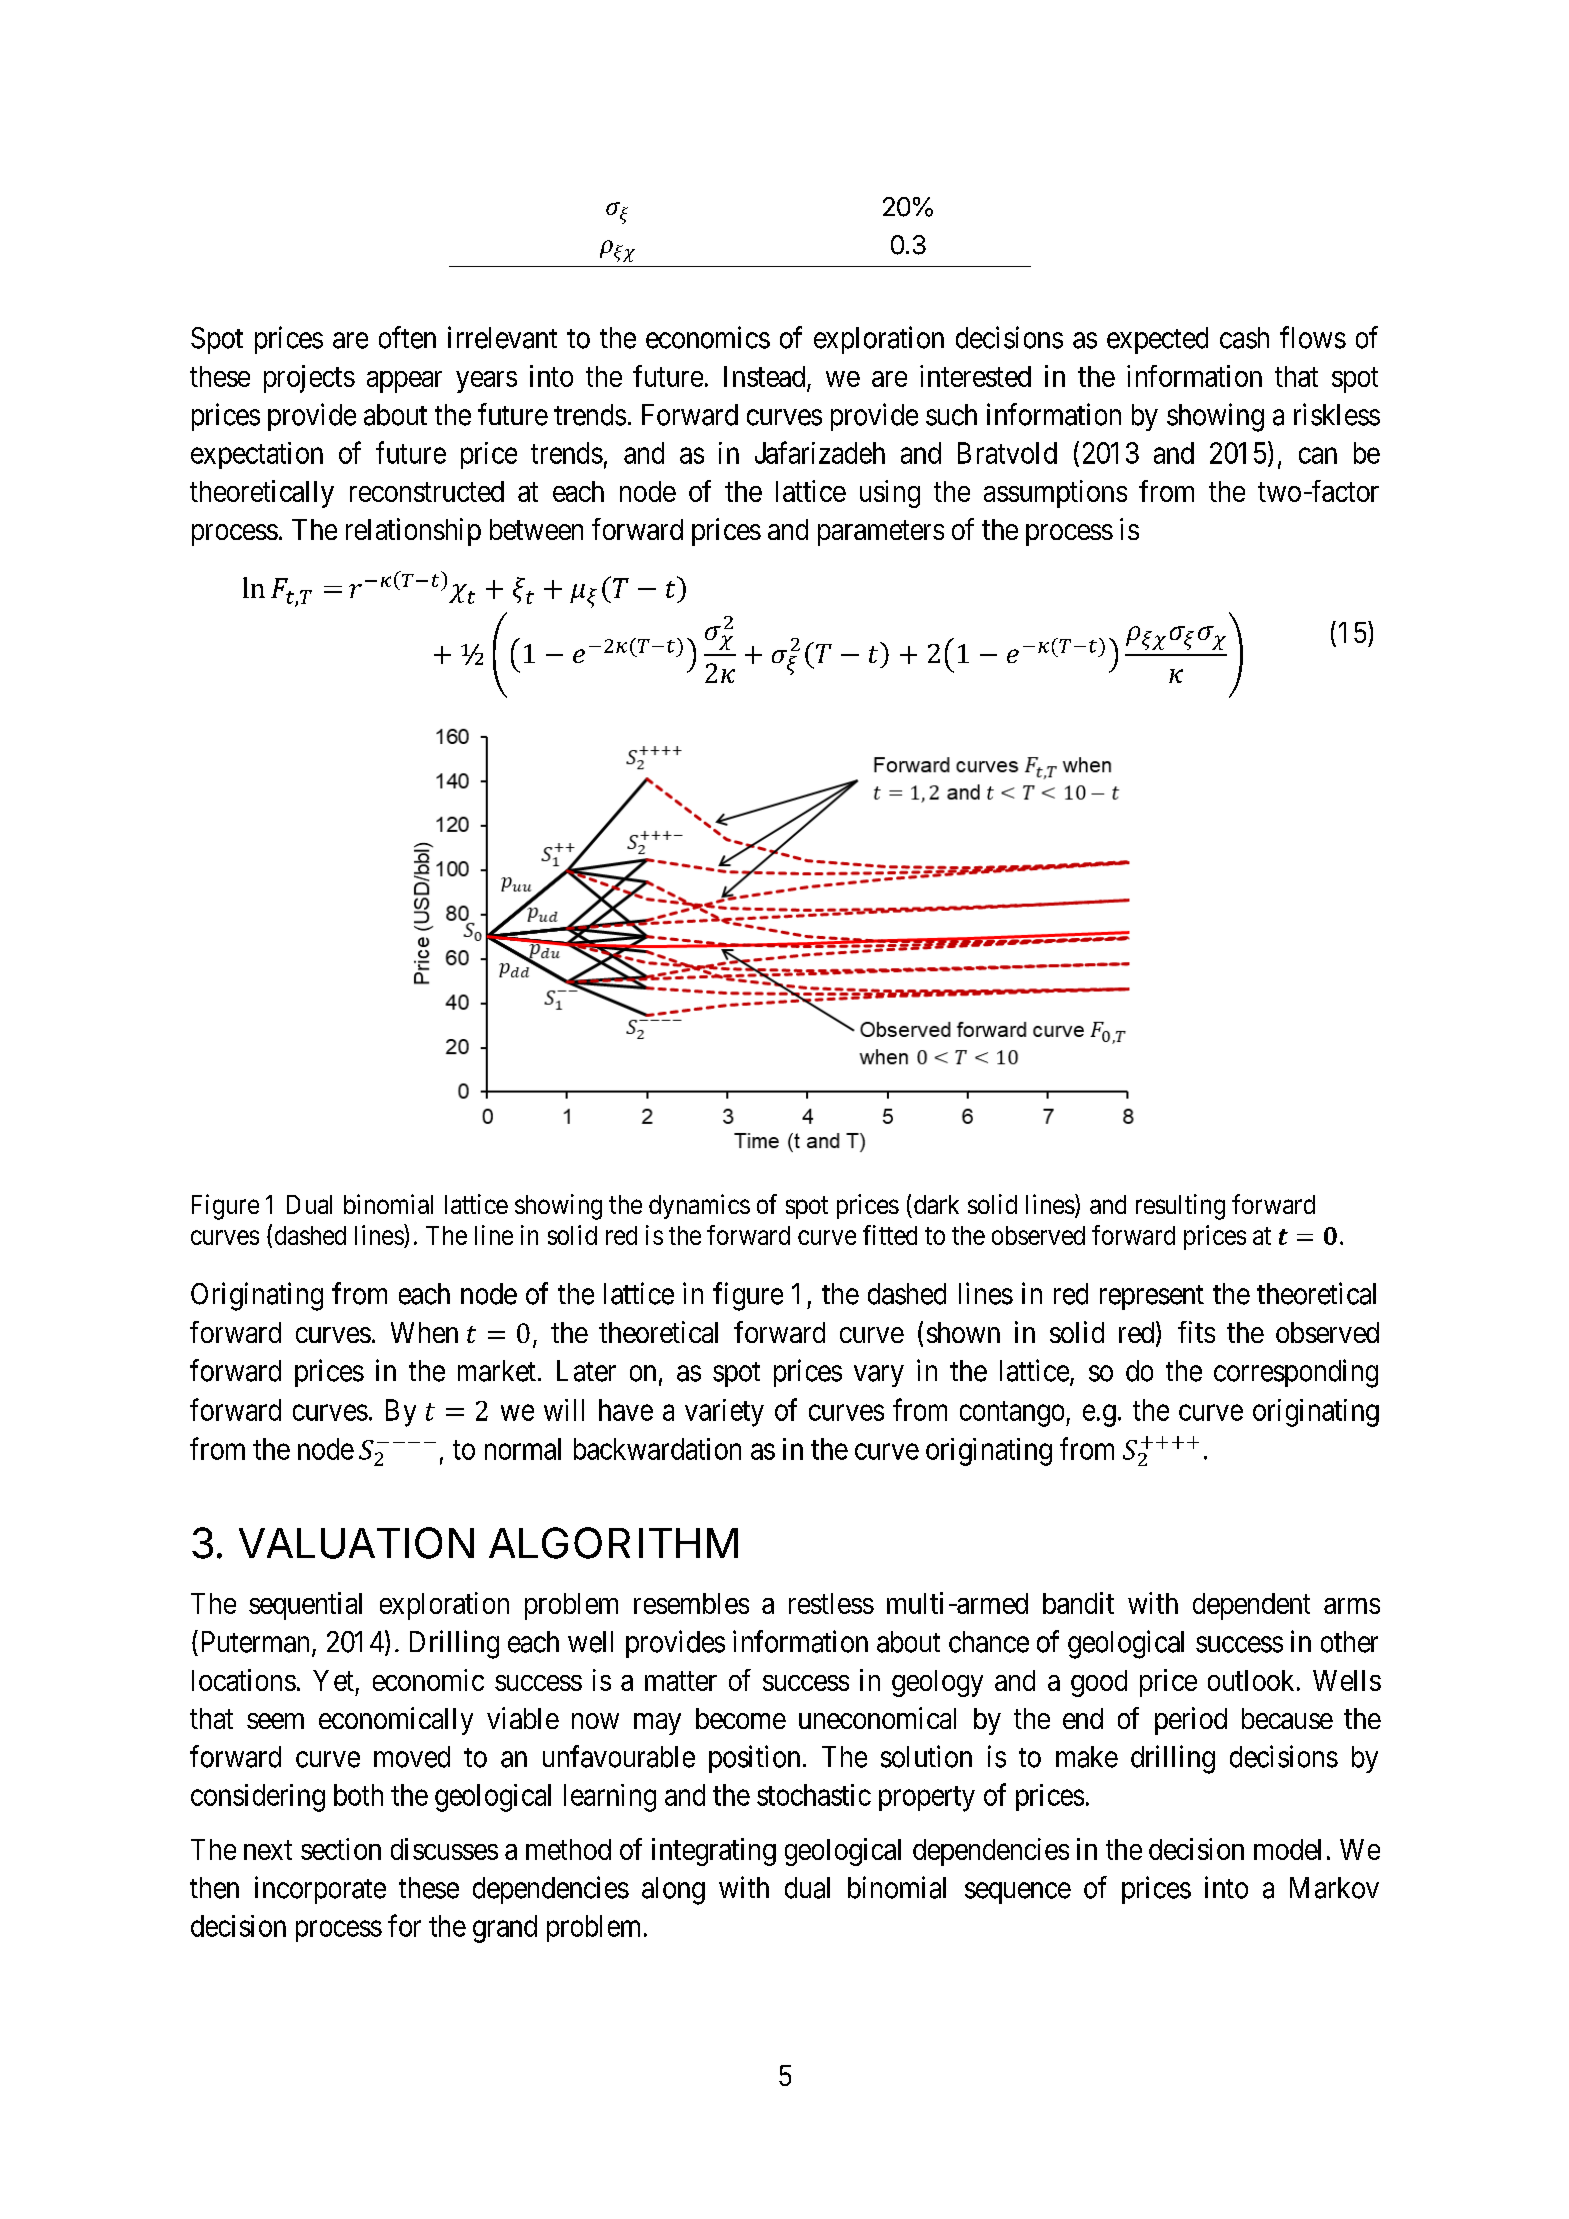 The image size is (1569, 2219). What do you see at coordinates (881, 533) in the image?
I see `parameters` at bounding box center [881, 533].
